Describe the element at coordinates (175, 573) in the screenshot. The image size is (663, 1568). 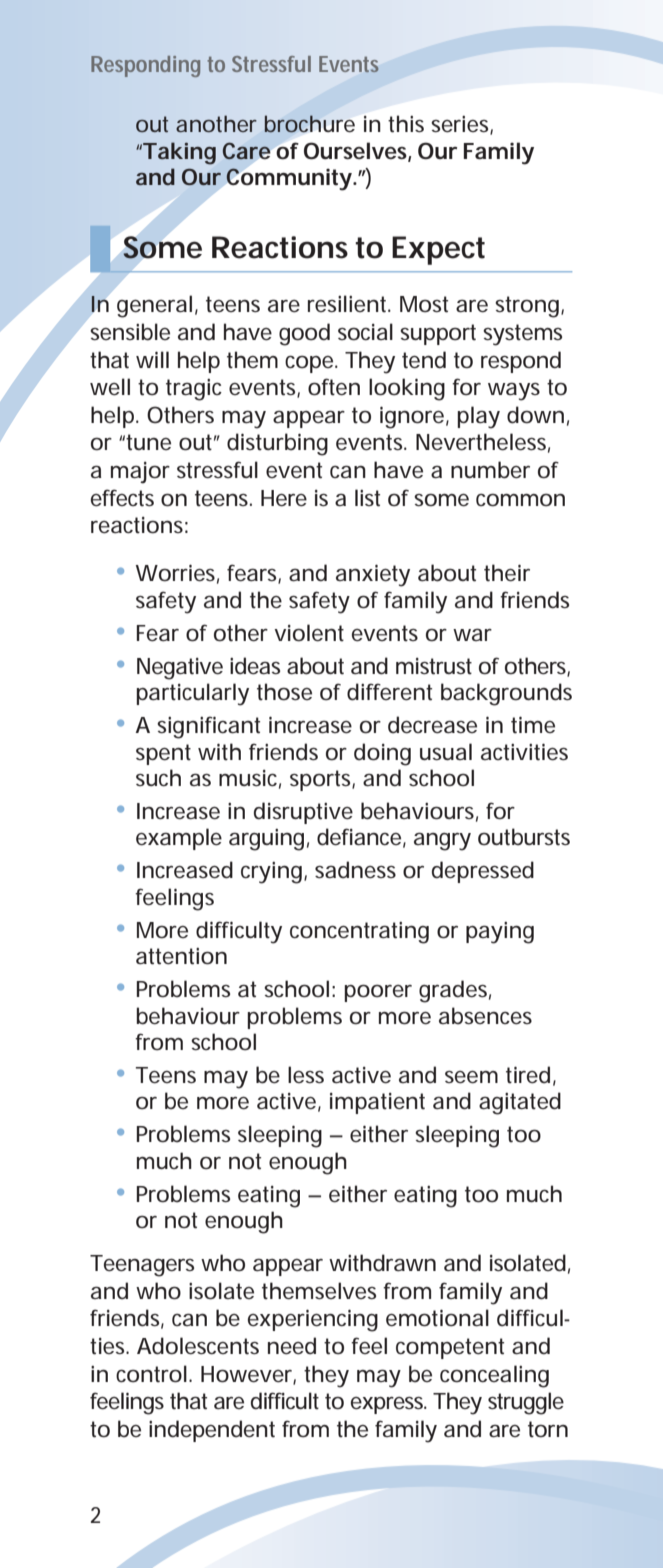
I see `Worries` at that location.
